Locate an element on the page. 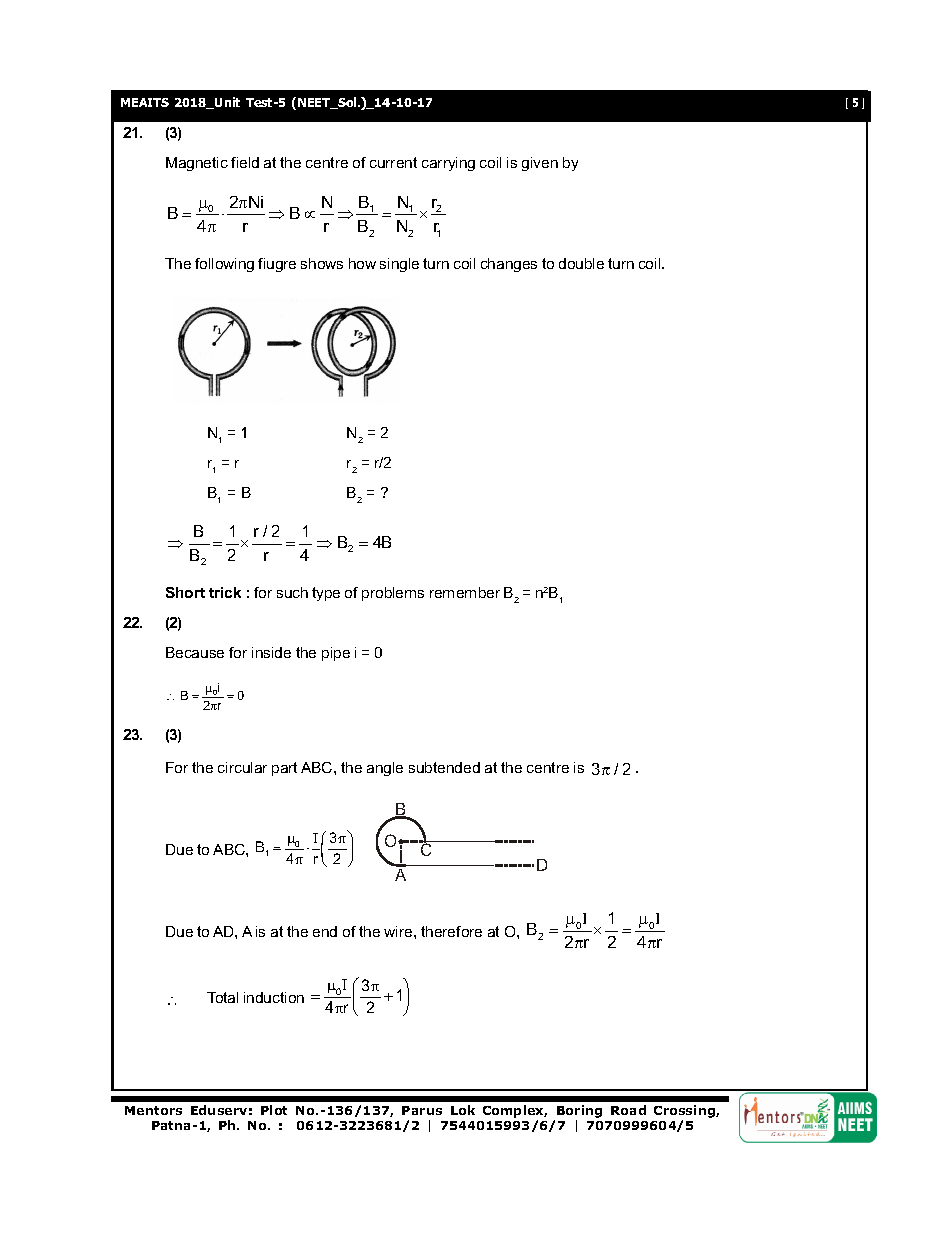 This page has width=952, height=1233. given is located at coordinates (540, 164).
